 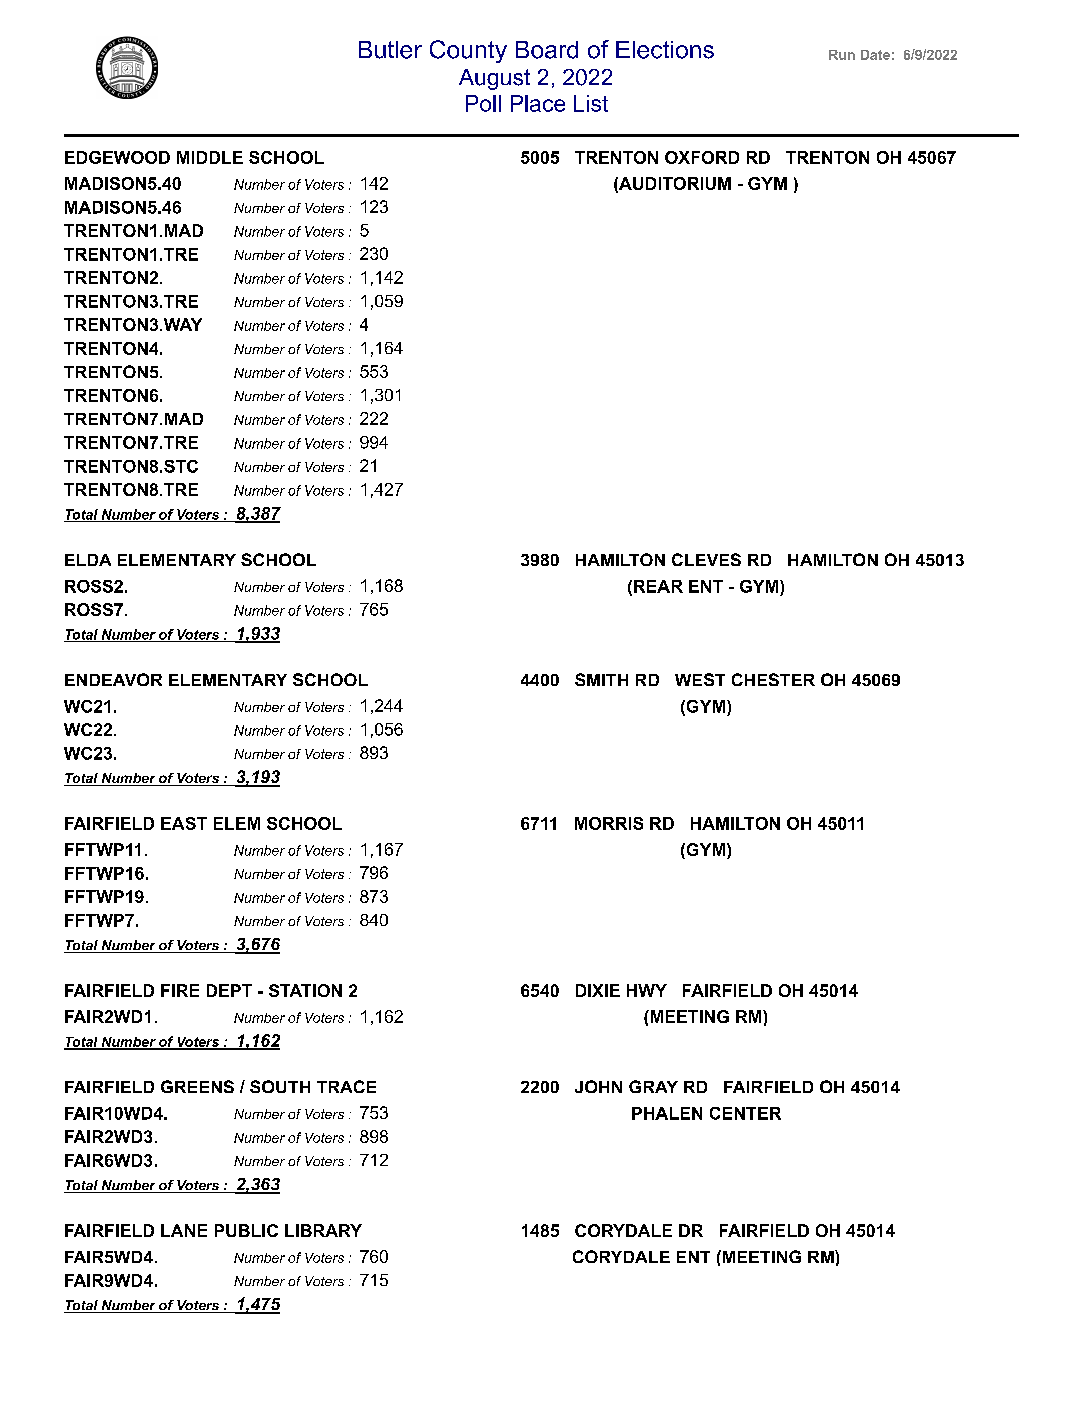 What do you see at coordinates (773, 679) in the screenshot?
I see `CHESTER` at bounding box center [773, 679].
